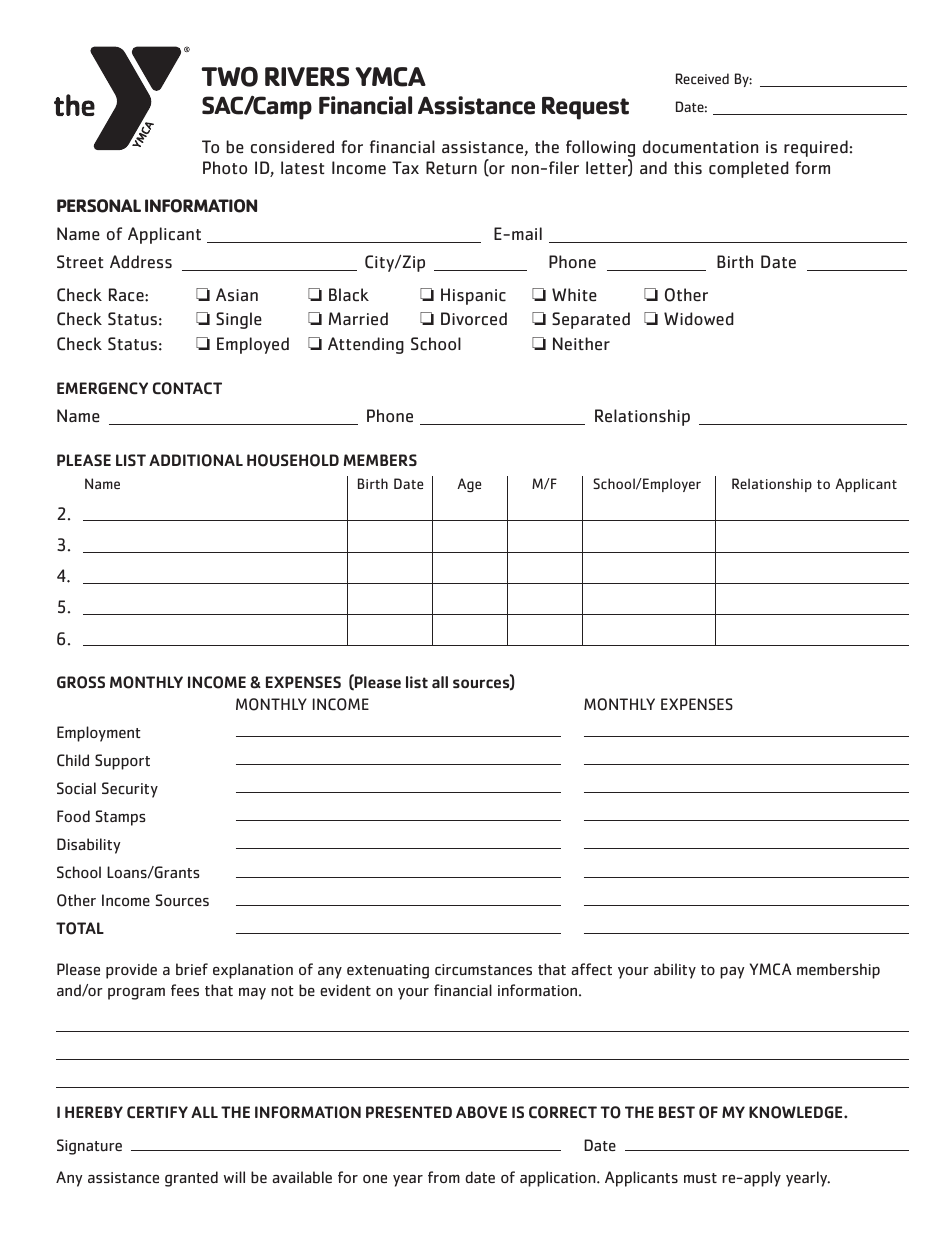 The image size is (952, 1233). Describe the element at coordinates (196, 460) in the screenshot. I see `ADDITIONAL` at that location.
